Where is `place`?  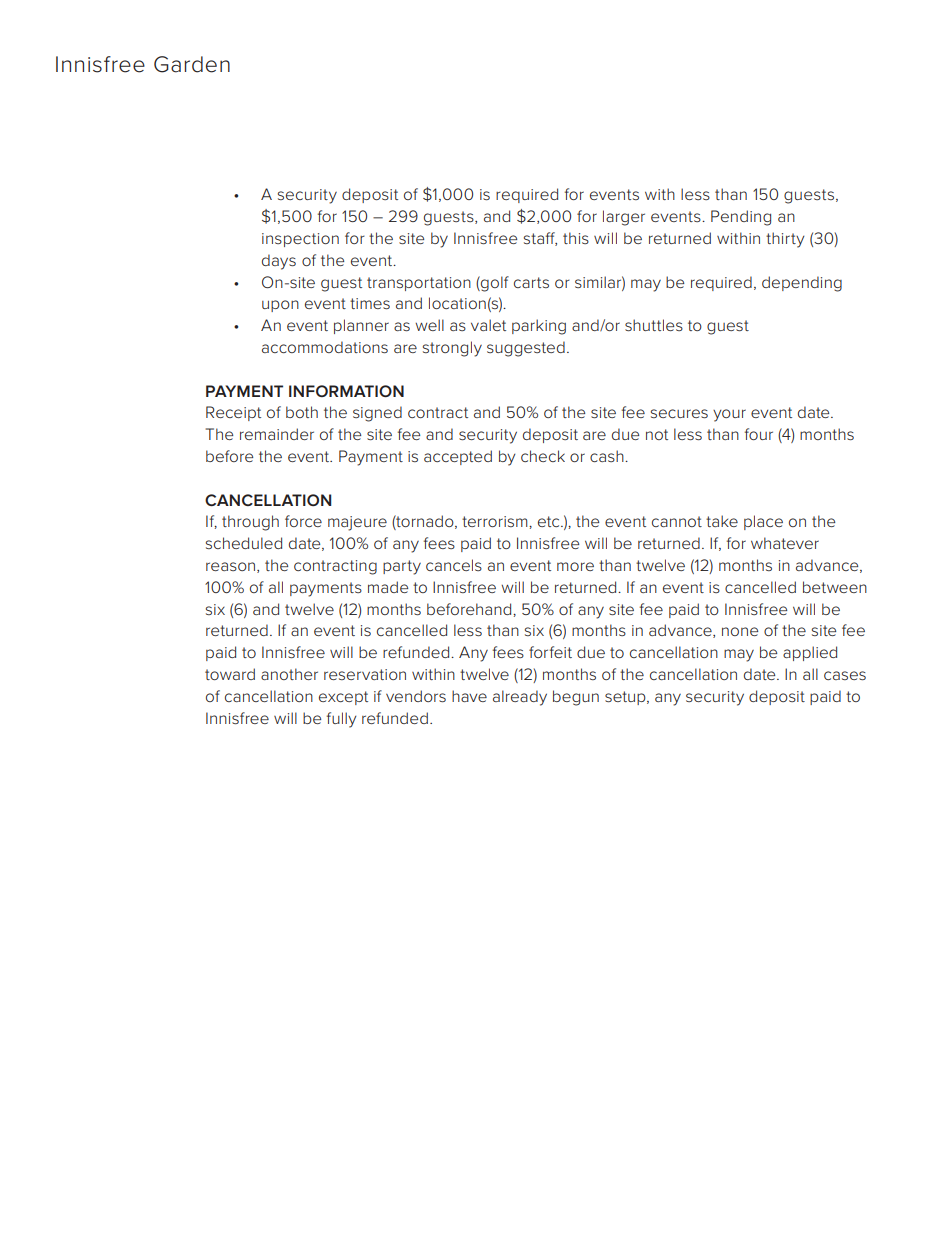 place is located at coordinates (763, 522).
